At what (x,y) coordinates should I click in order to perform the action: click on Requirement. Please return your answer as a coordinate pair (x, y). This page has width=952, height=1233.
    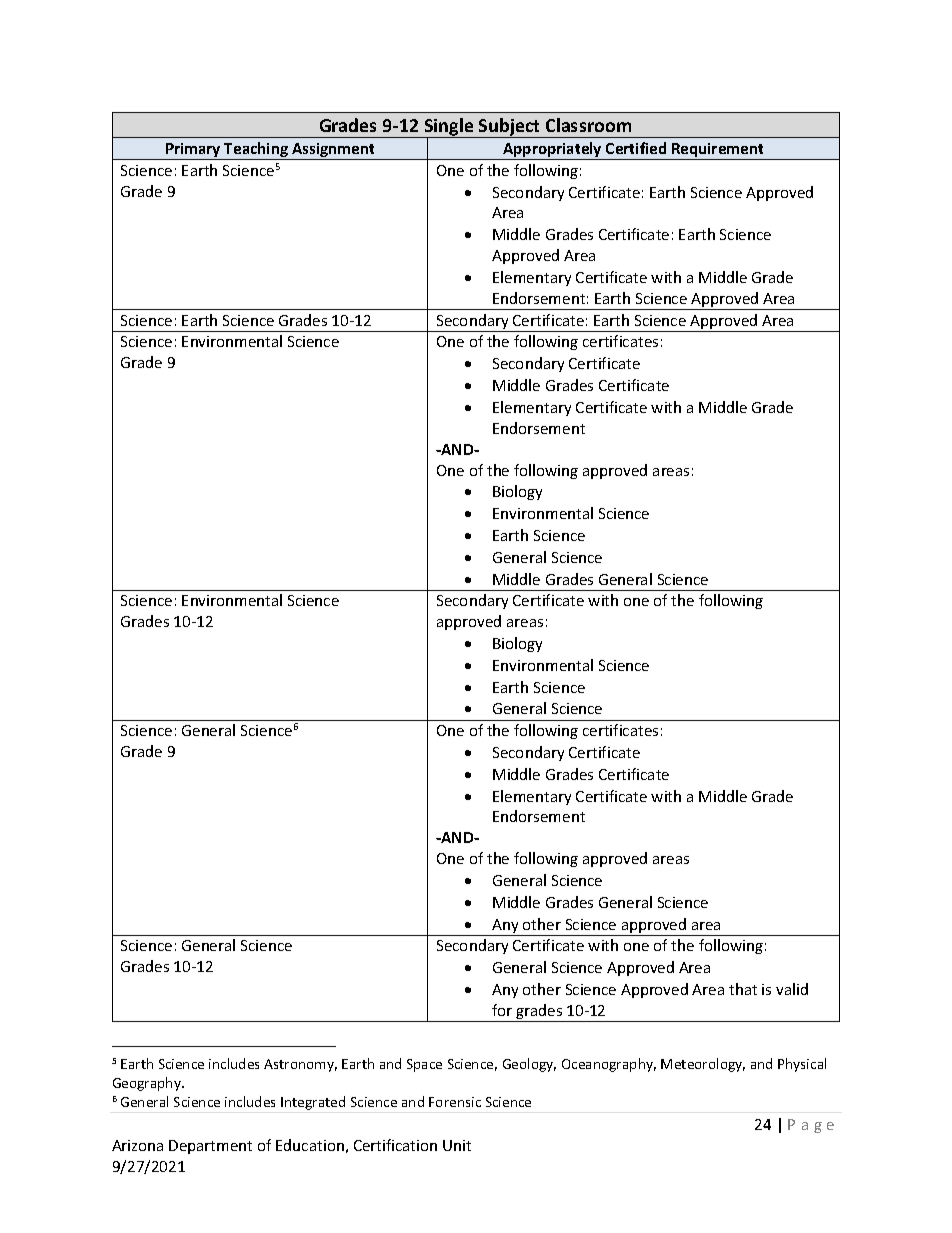
    Looking at the image, I should click on (718, 151).
